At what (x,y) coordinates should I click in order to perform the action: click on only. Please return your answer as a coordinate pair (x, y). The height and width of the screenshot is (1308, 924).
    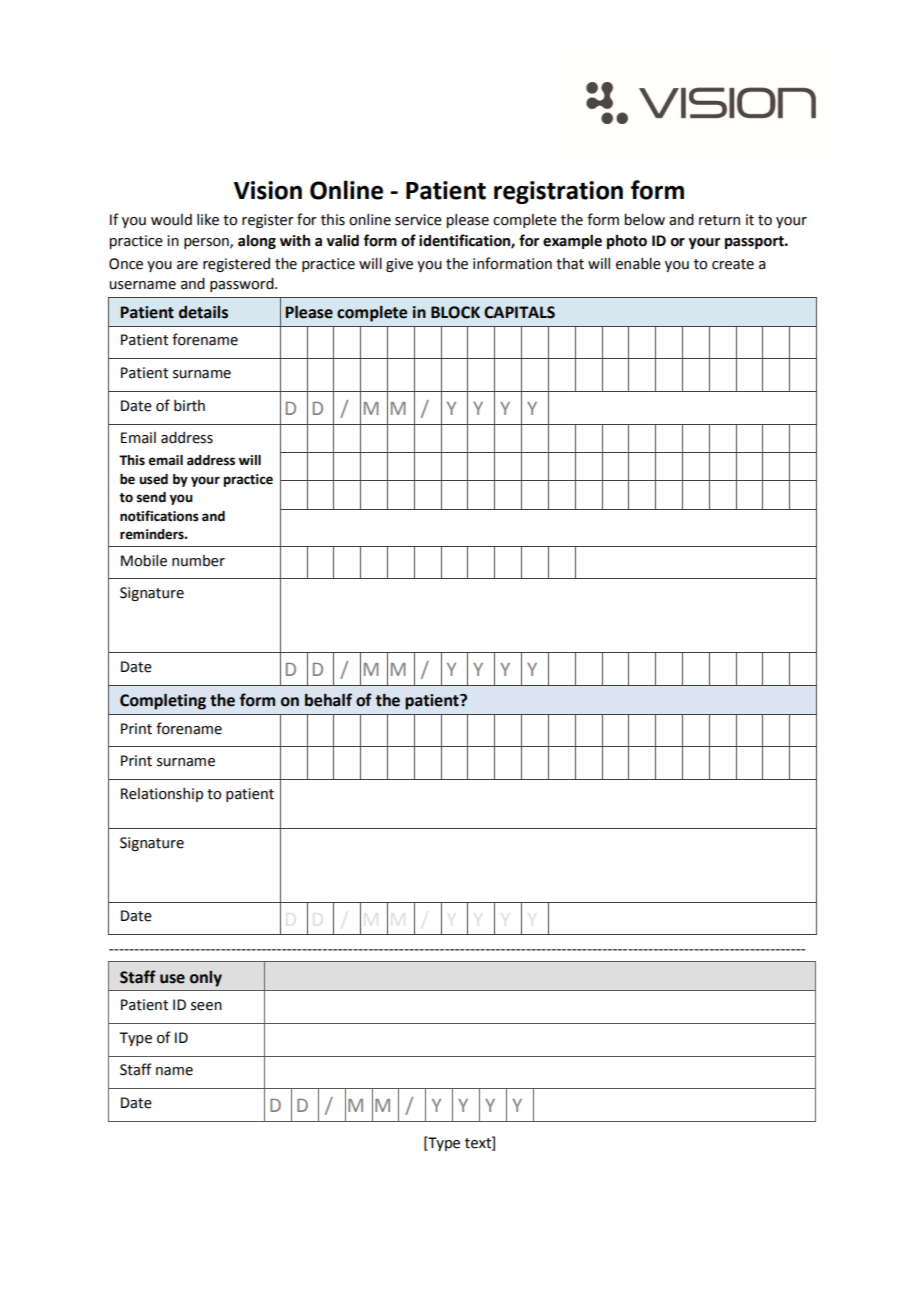
    Looking at the image, I should click on (206, 979).
